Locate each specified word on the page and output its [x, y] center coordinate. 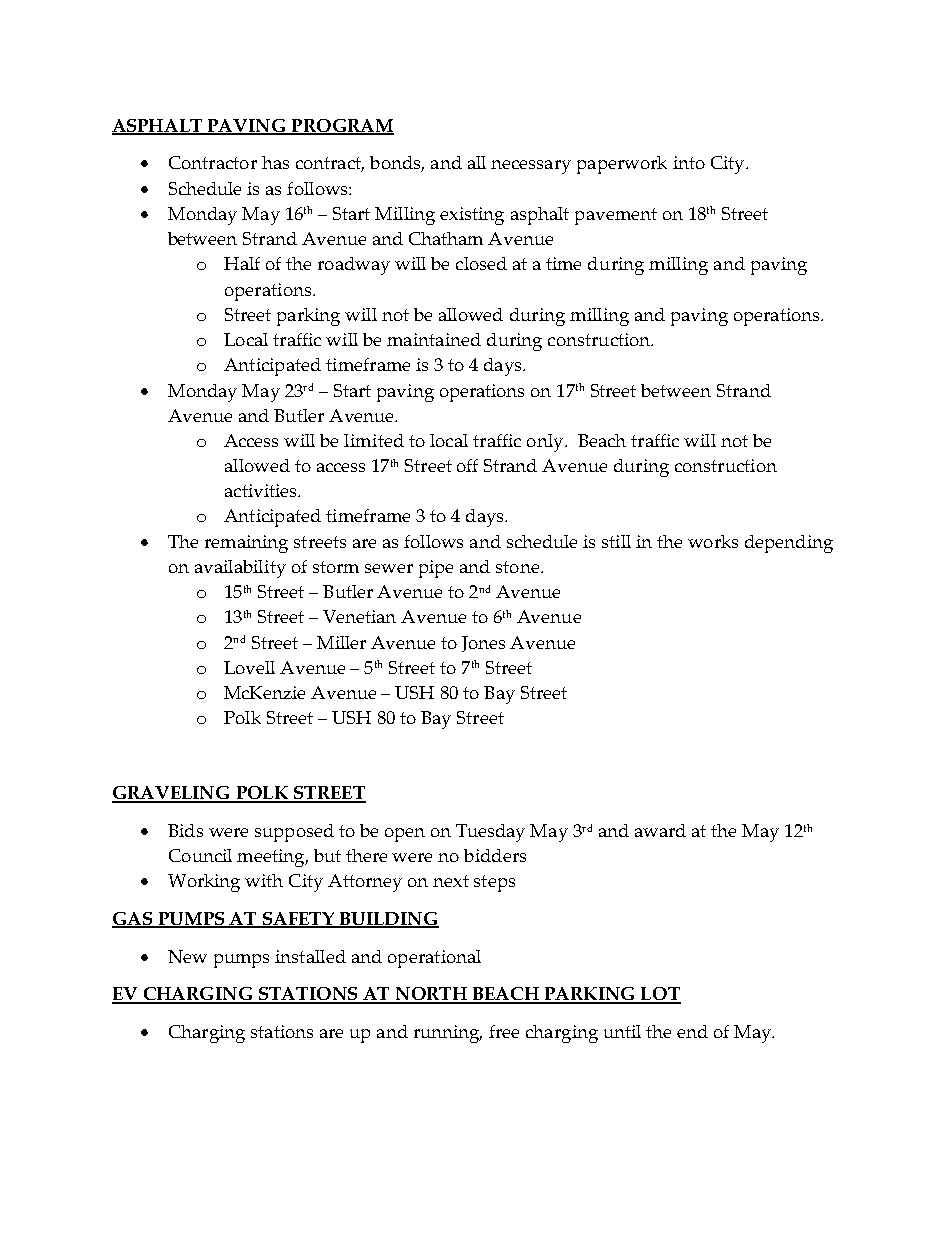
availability [240, 569]
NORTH [431, 995]
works [713, 541]
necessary [531, 167]
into [689, 162]
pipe [436, 569]
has [275, 162]
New [187, 956]
